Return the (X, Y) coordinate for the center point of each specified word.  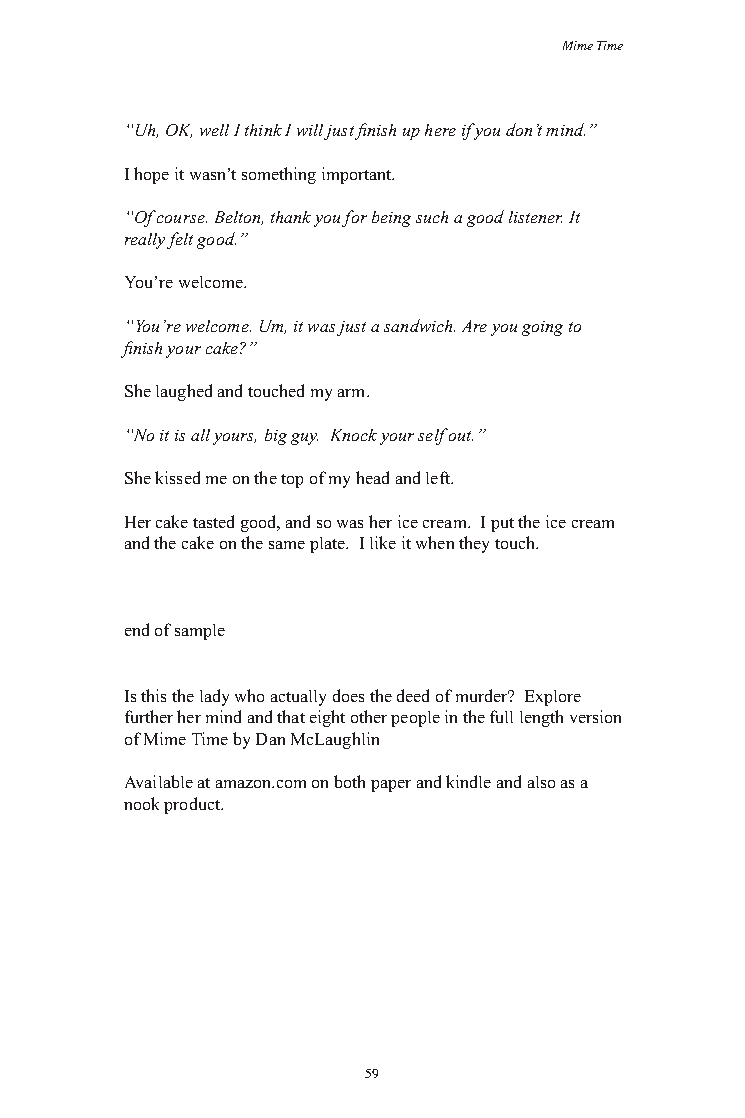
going (542, 328)
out (461, 436)
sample (200, 632)
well (214, 130)
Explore (553, 698)
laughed (184, 392)
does (348, 695)
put (502, 525)
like (383, 542)
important (358, 175)
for (354, 218)
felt (180, 240)
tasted (213, 521)
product (193, 805)
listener (535, 217)
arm (353, 393)
